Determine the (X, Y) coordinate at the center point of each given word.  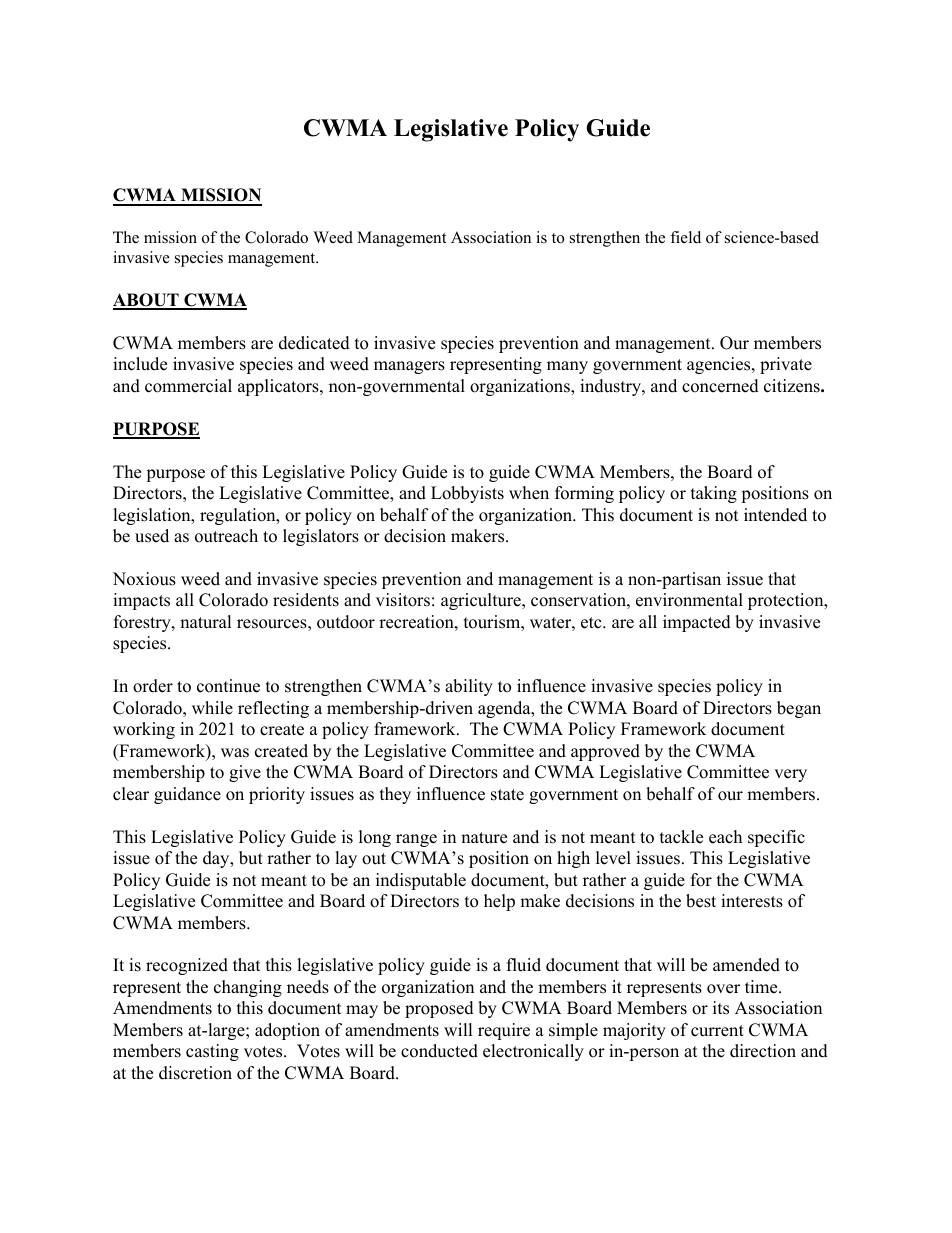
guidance (187, 795)
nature (484, 838)
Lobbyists (467, 494)
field (685, 237)
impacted (697, 623)
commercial (188, 386)
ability (469, 687)
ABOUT (147, 301)
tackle (681, 837)
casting (212, 1052)
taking (714, 494)
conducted (439, 1051)
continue (228, 686)
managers (409, 367)
